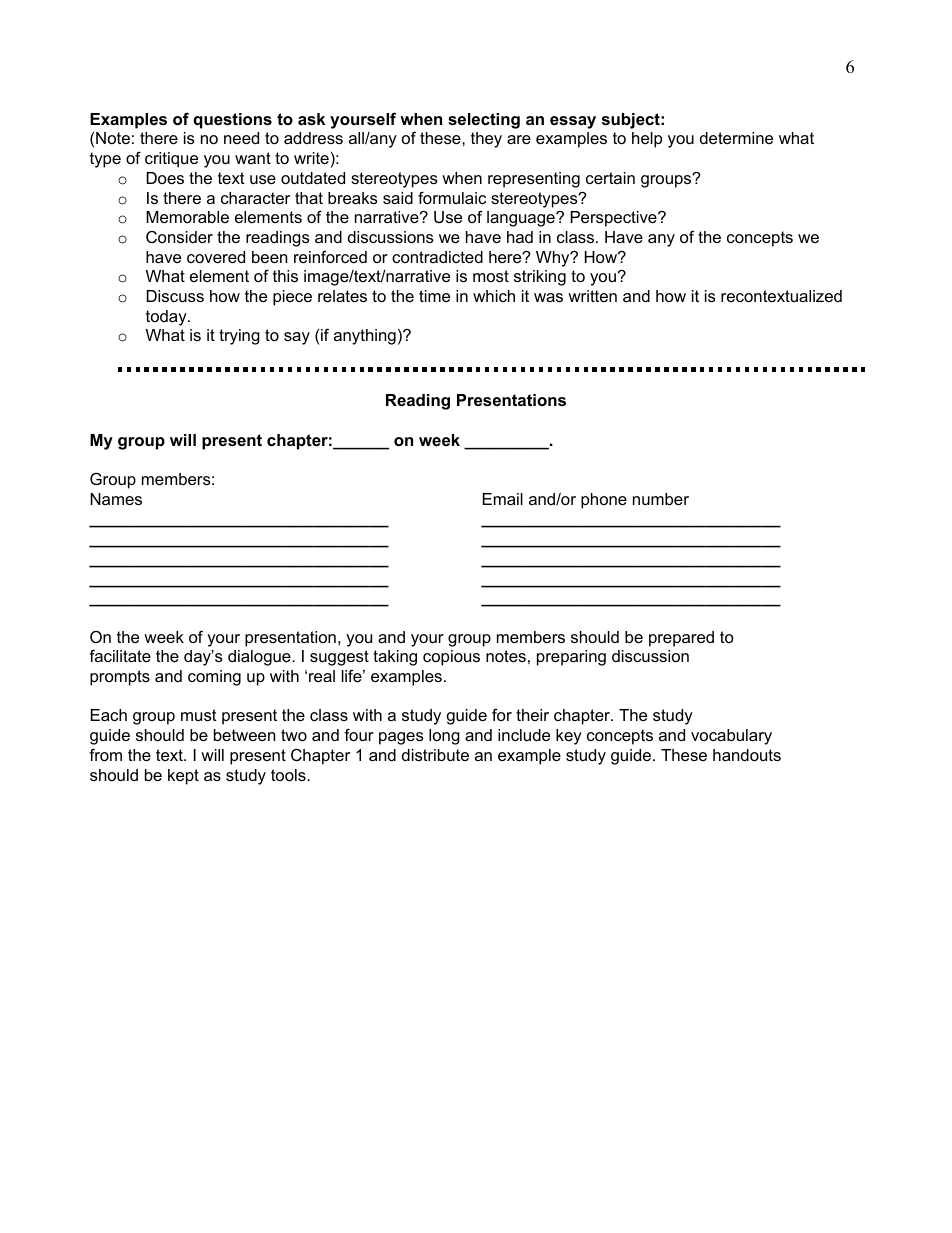 Image resolution: width=952 pixels, height=1233 pixels. I want to click on help, so click(647, 140).
